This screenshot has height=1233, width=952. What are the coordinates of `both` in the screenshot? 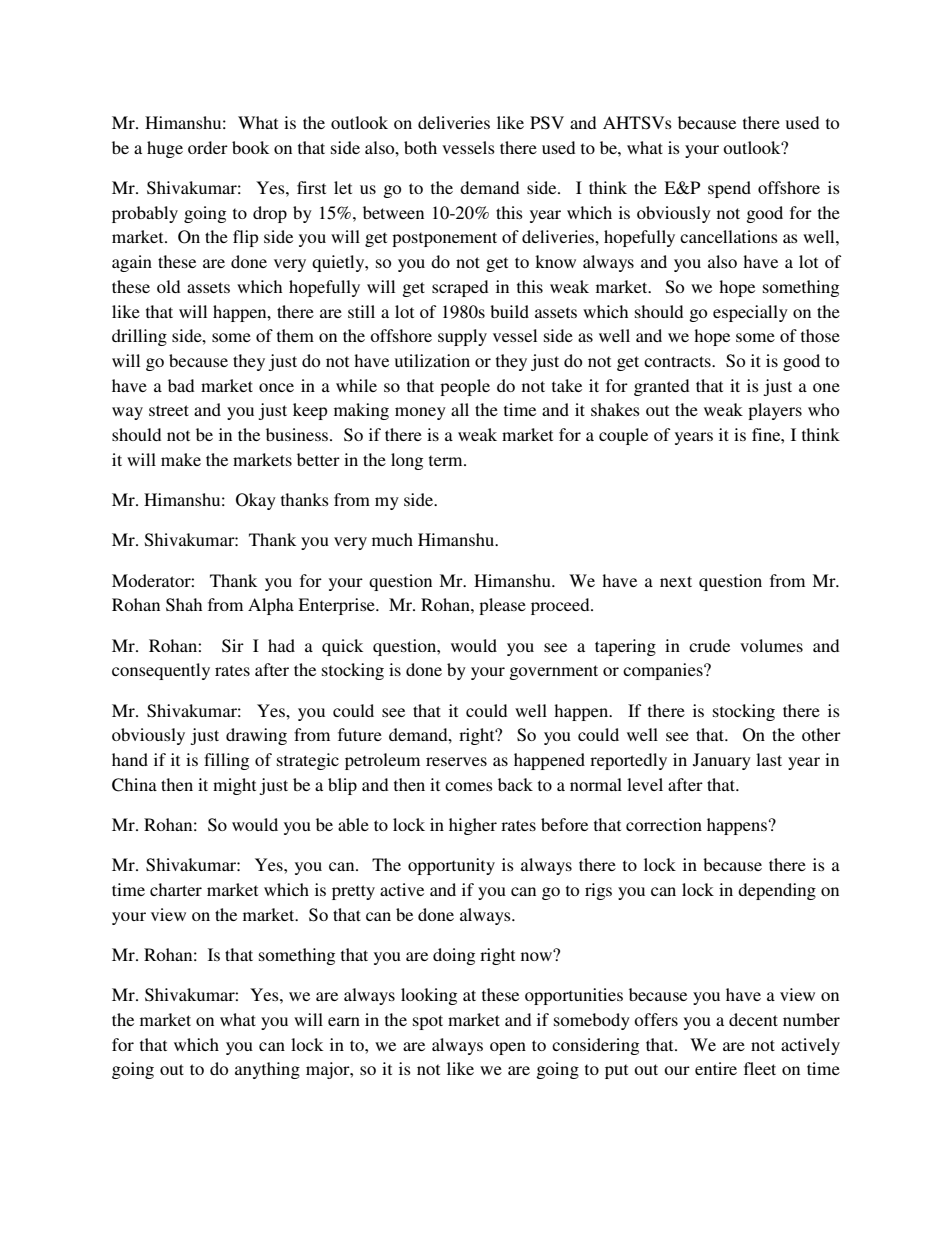 It's located at (420, 147).
